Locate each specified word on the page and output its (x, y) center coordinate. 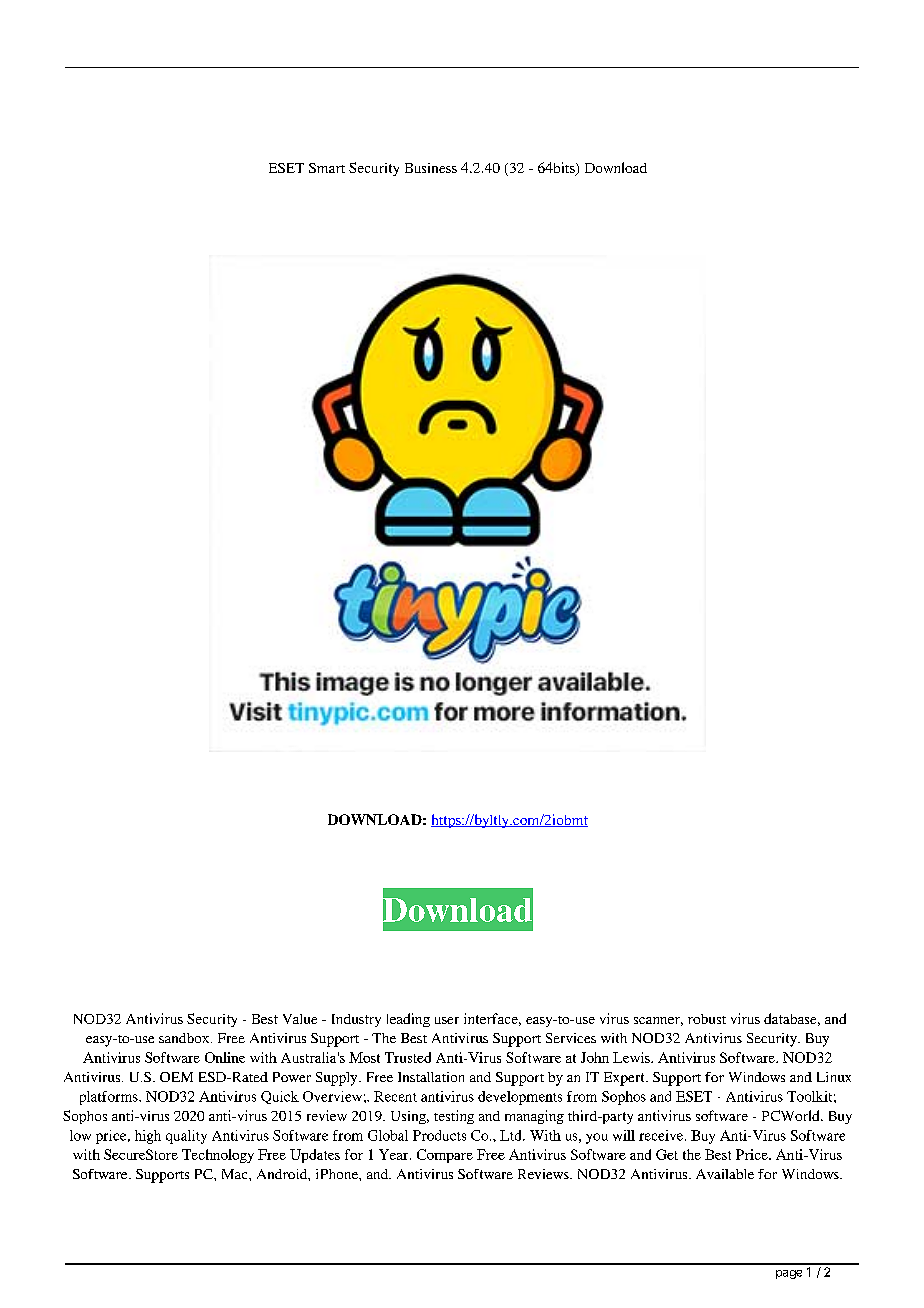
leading (408, 1020)
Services (571, 1038)
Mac (236, 1174)
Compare (445, 1156)
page (789, 1274)
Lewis (632, 1057)
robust (707, 1019)
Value (300, 1019)
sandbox (185, 1038)
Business (431, 168)
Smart (327, 168)
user (447, 1020)
